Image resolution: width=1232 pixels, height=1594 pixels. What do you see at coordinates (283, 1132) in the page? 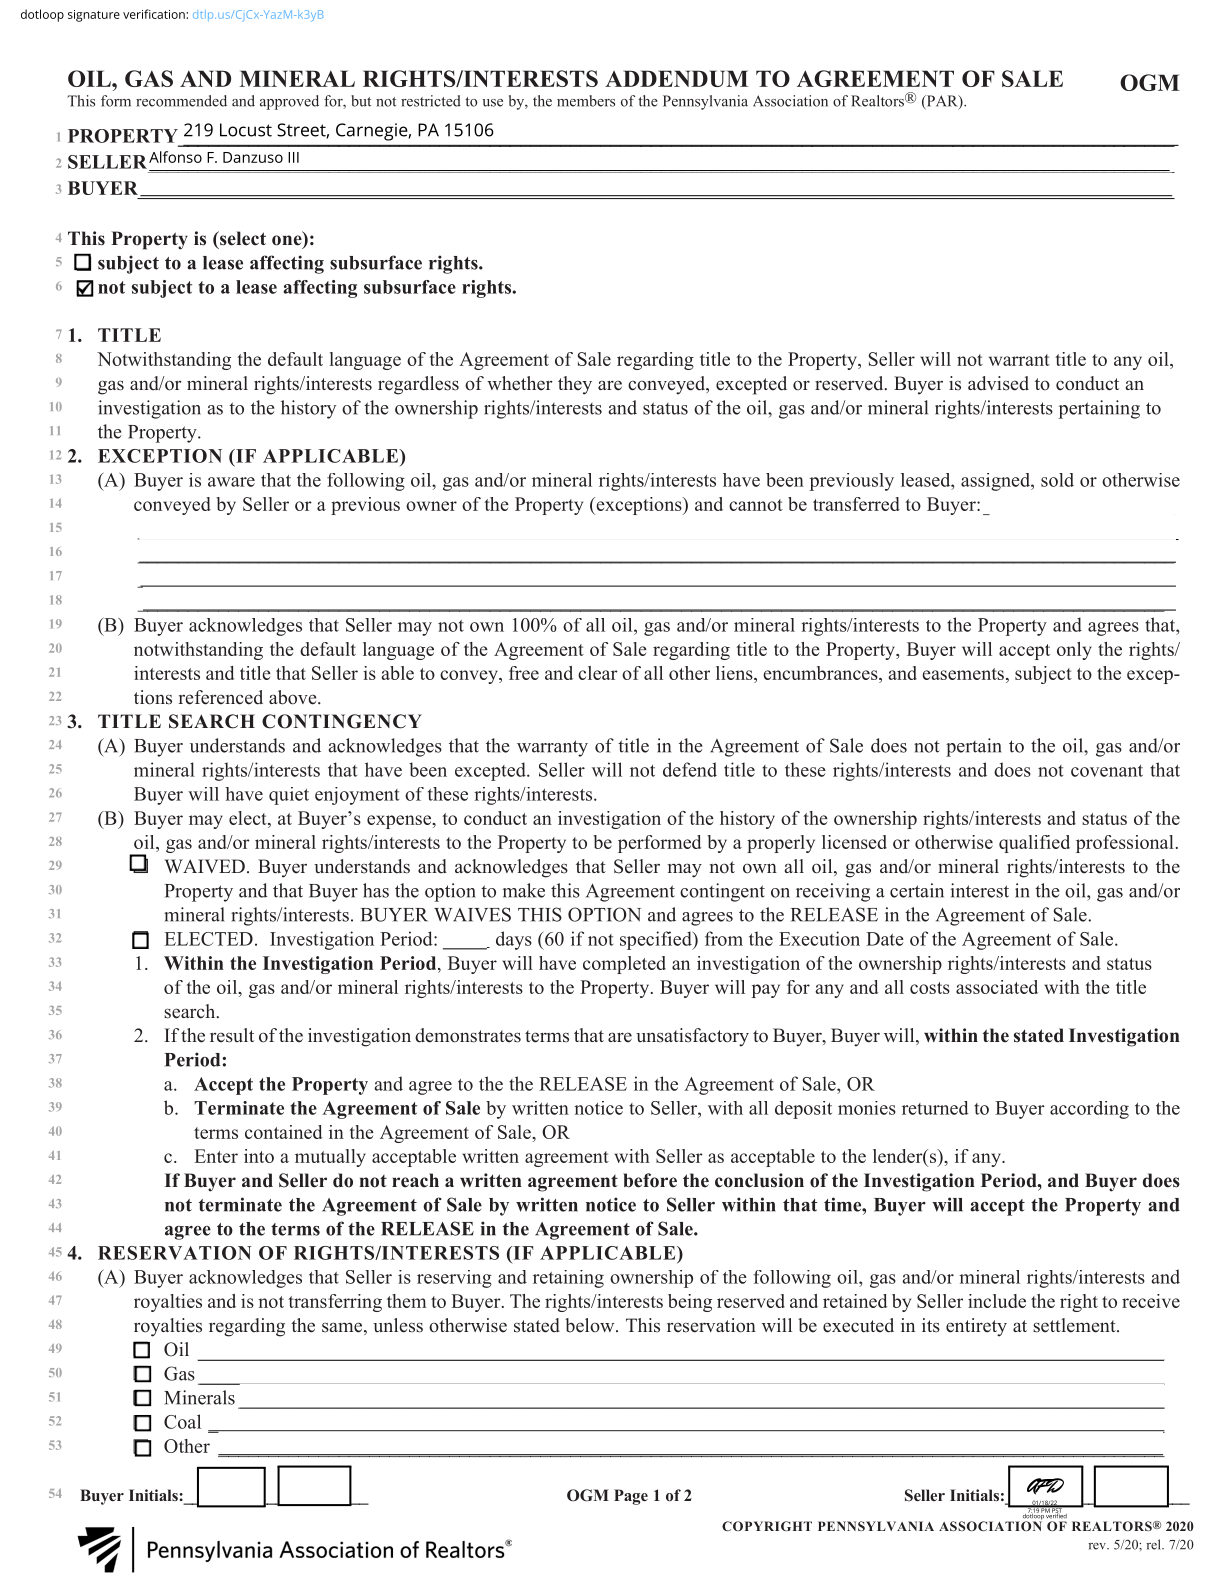
I see `contained` at bounding box center [283, 1132].
